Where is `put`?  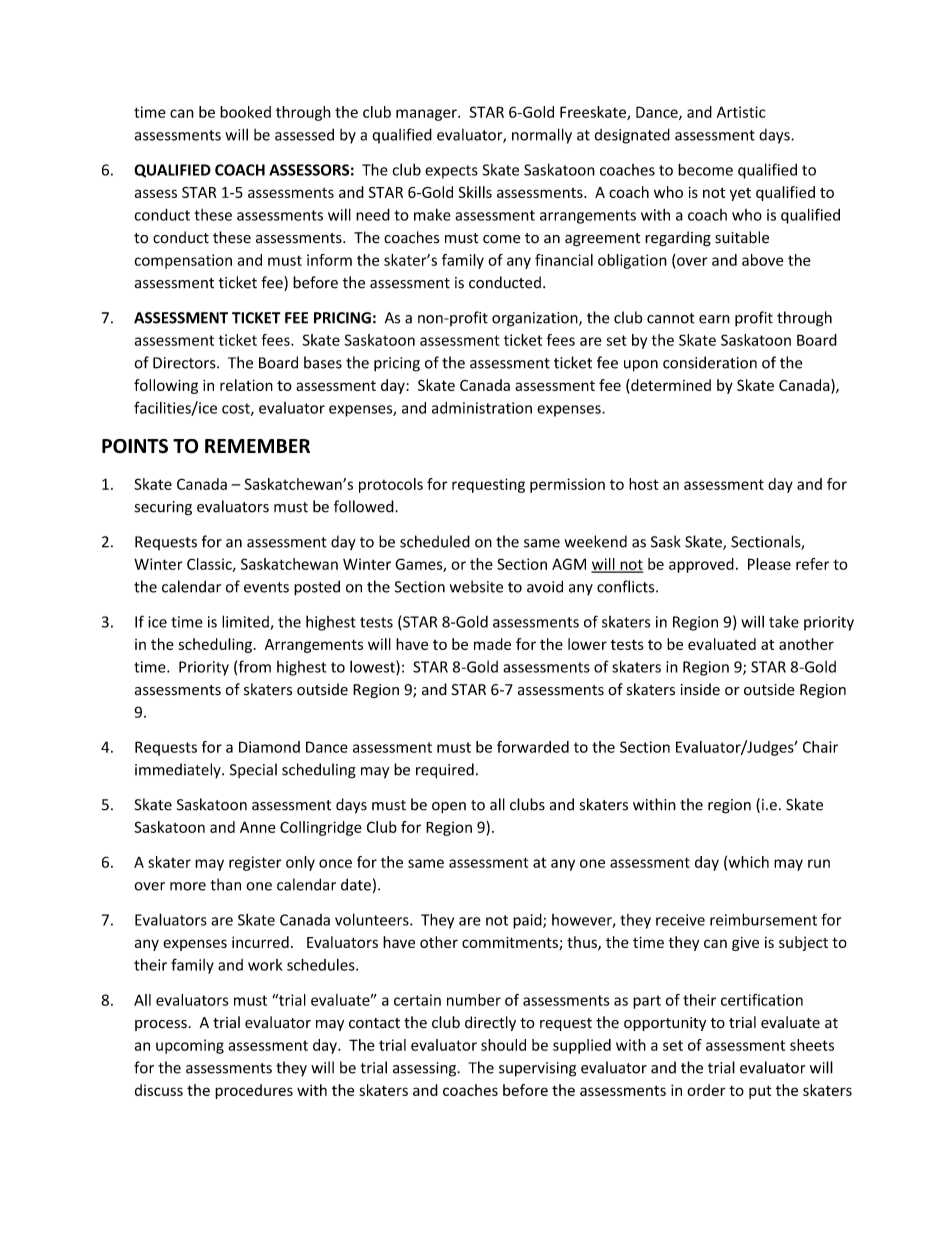 put is located at coordinates (760, 1092).
